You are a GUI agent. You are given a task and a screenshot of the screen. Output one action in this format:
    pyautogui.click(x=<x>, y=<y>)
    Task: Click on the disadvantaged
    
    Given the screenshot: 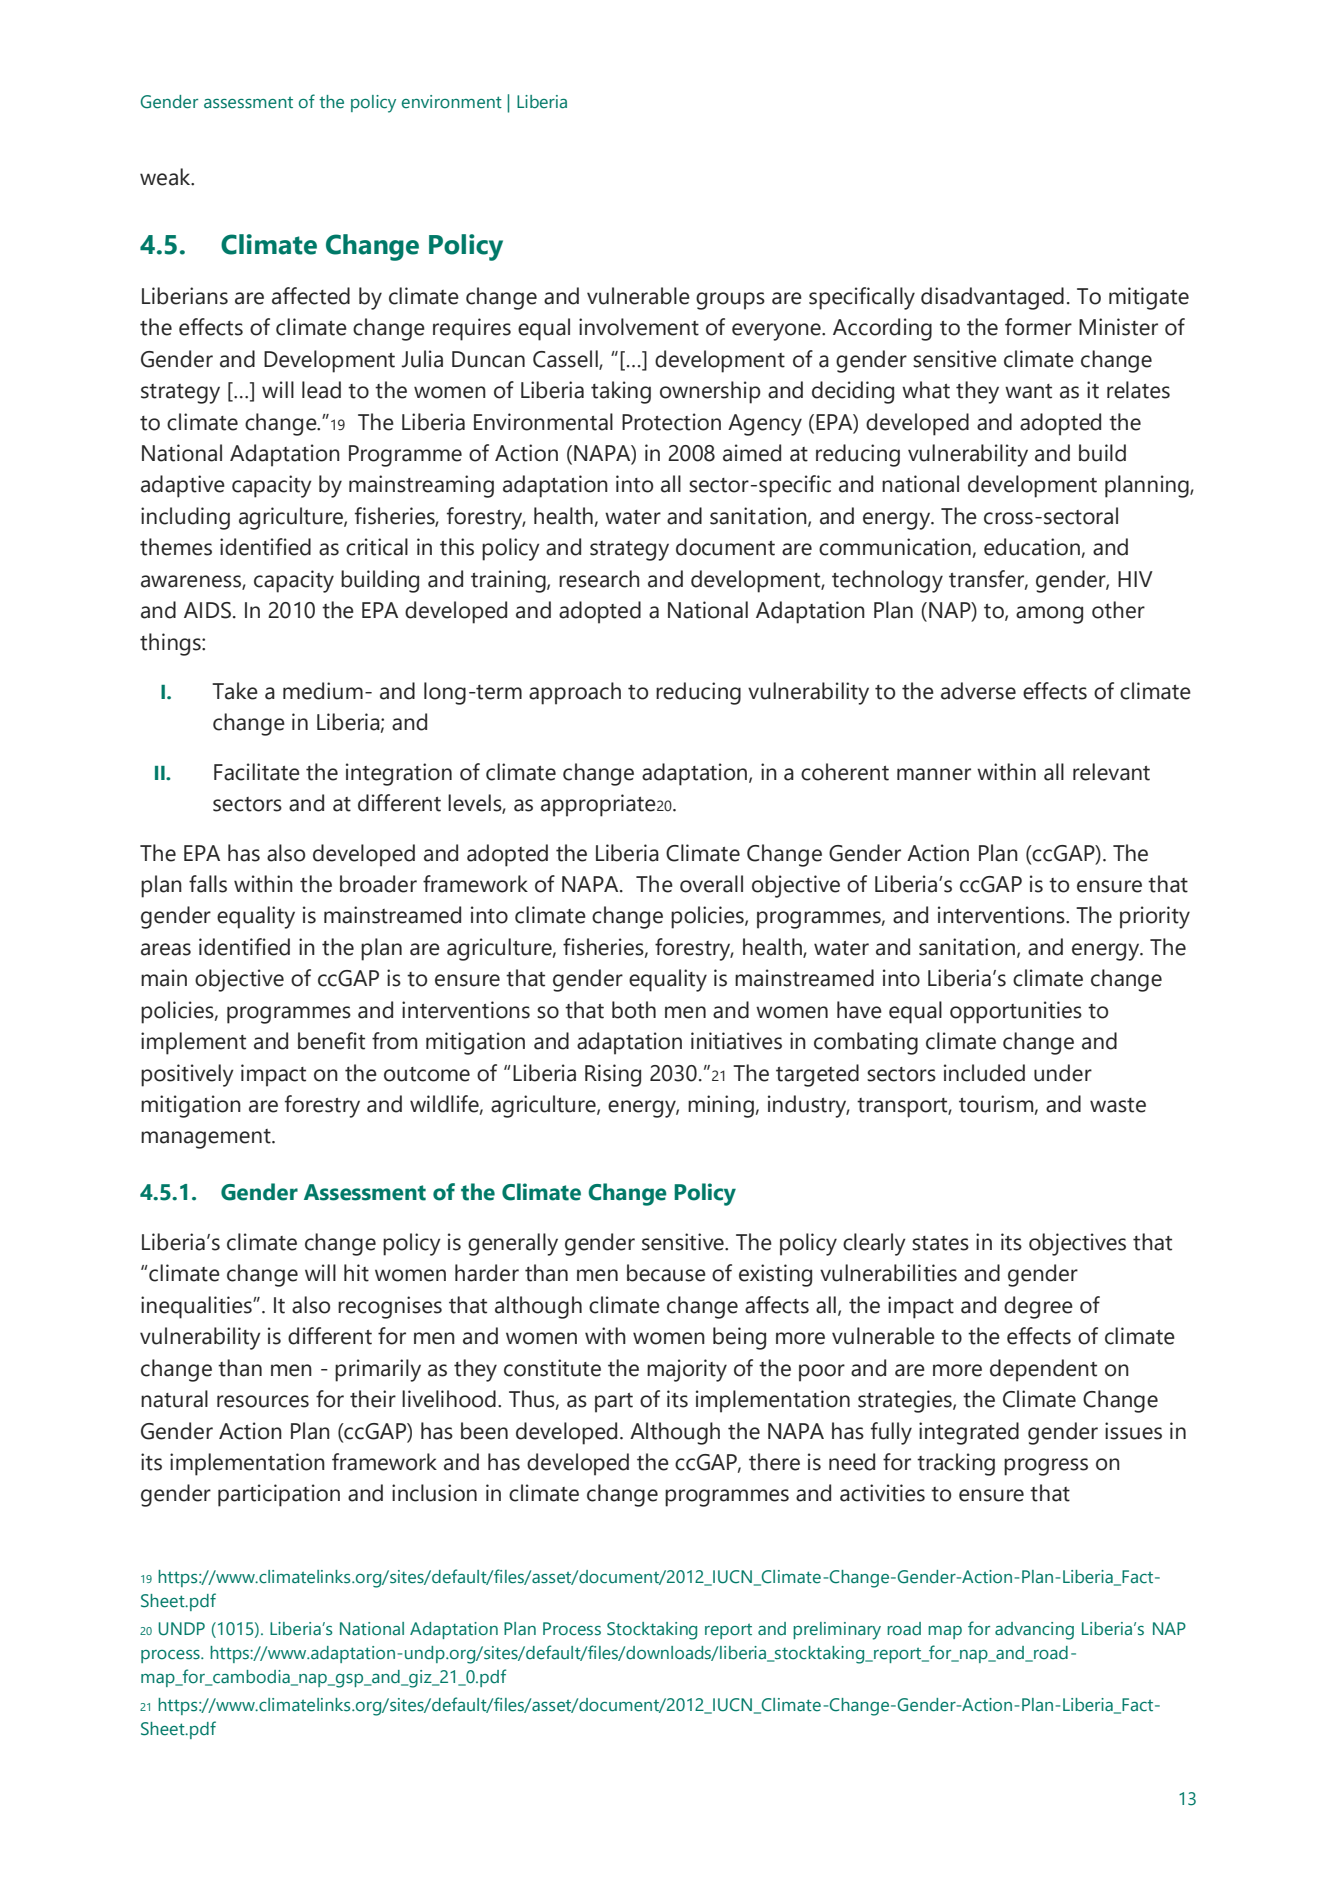 What is the action you would take?
    pyautogui.click(x=992, y=298)
